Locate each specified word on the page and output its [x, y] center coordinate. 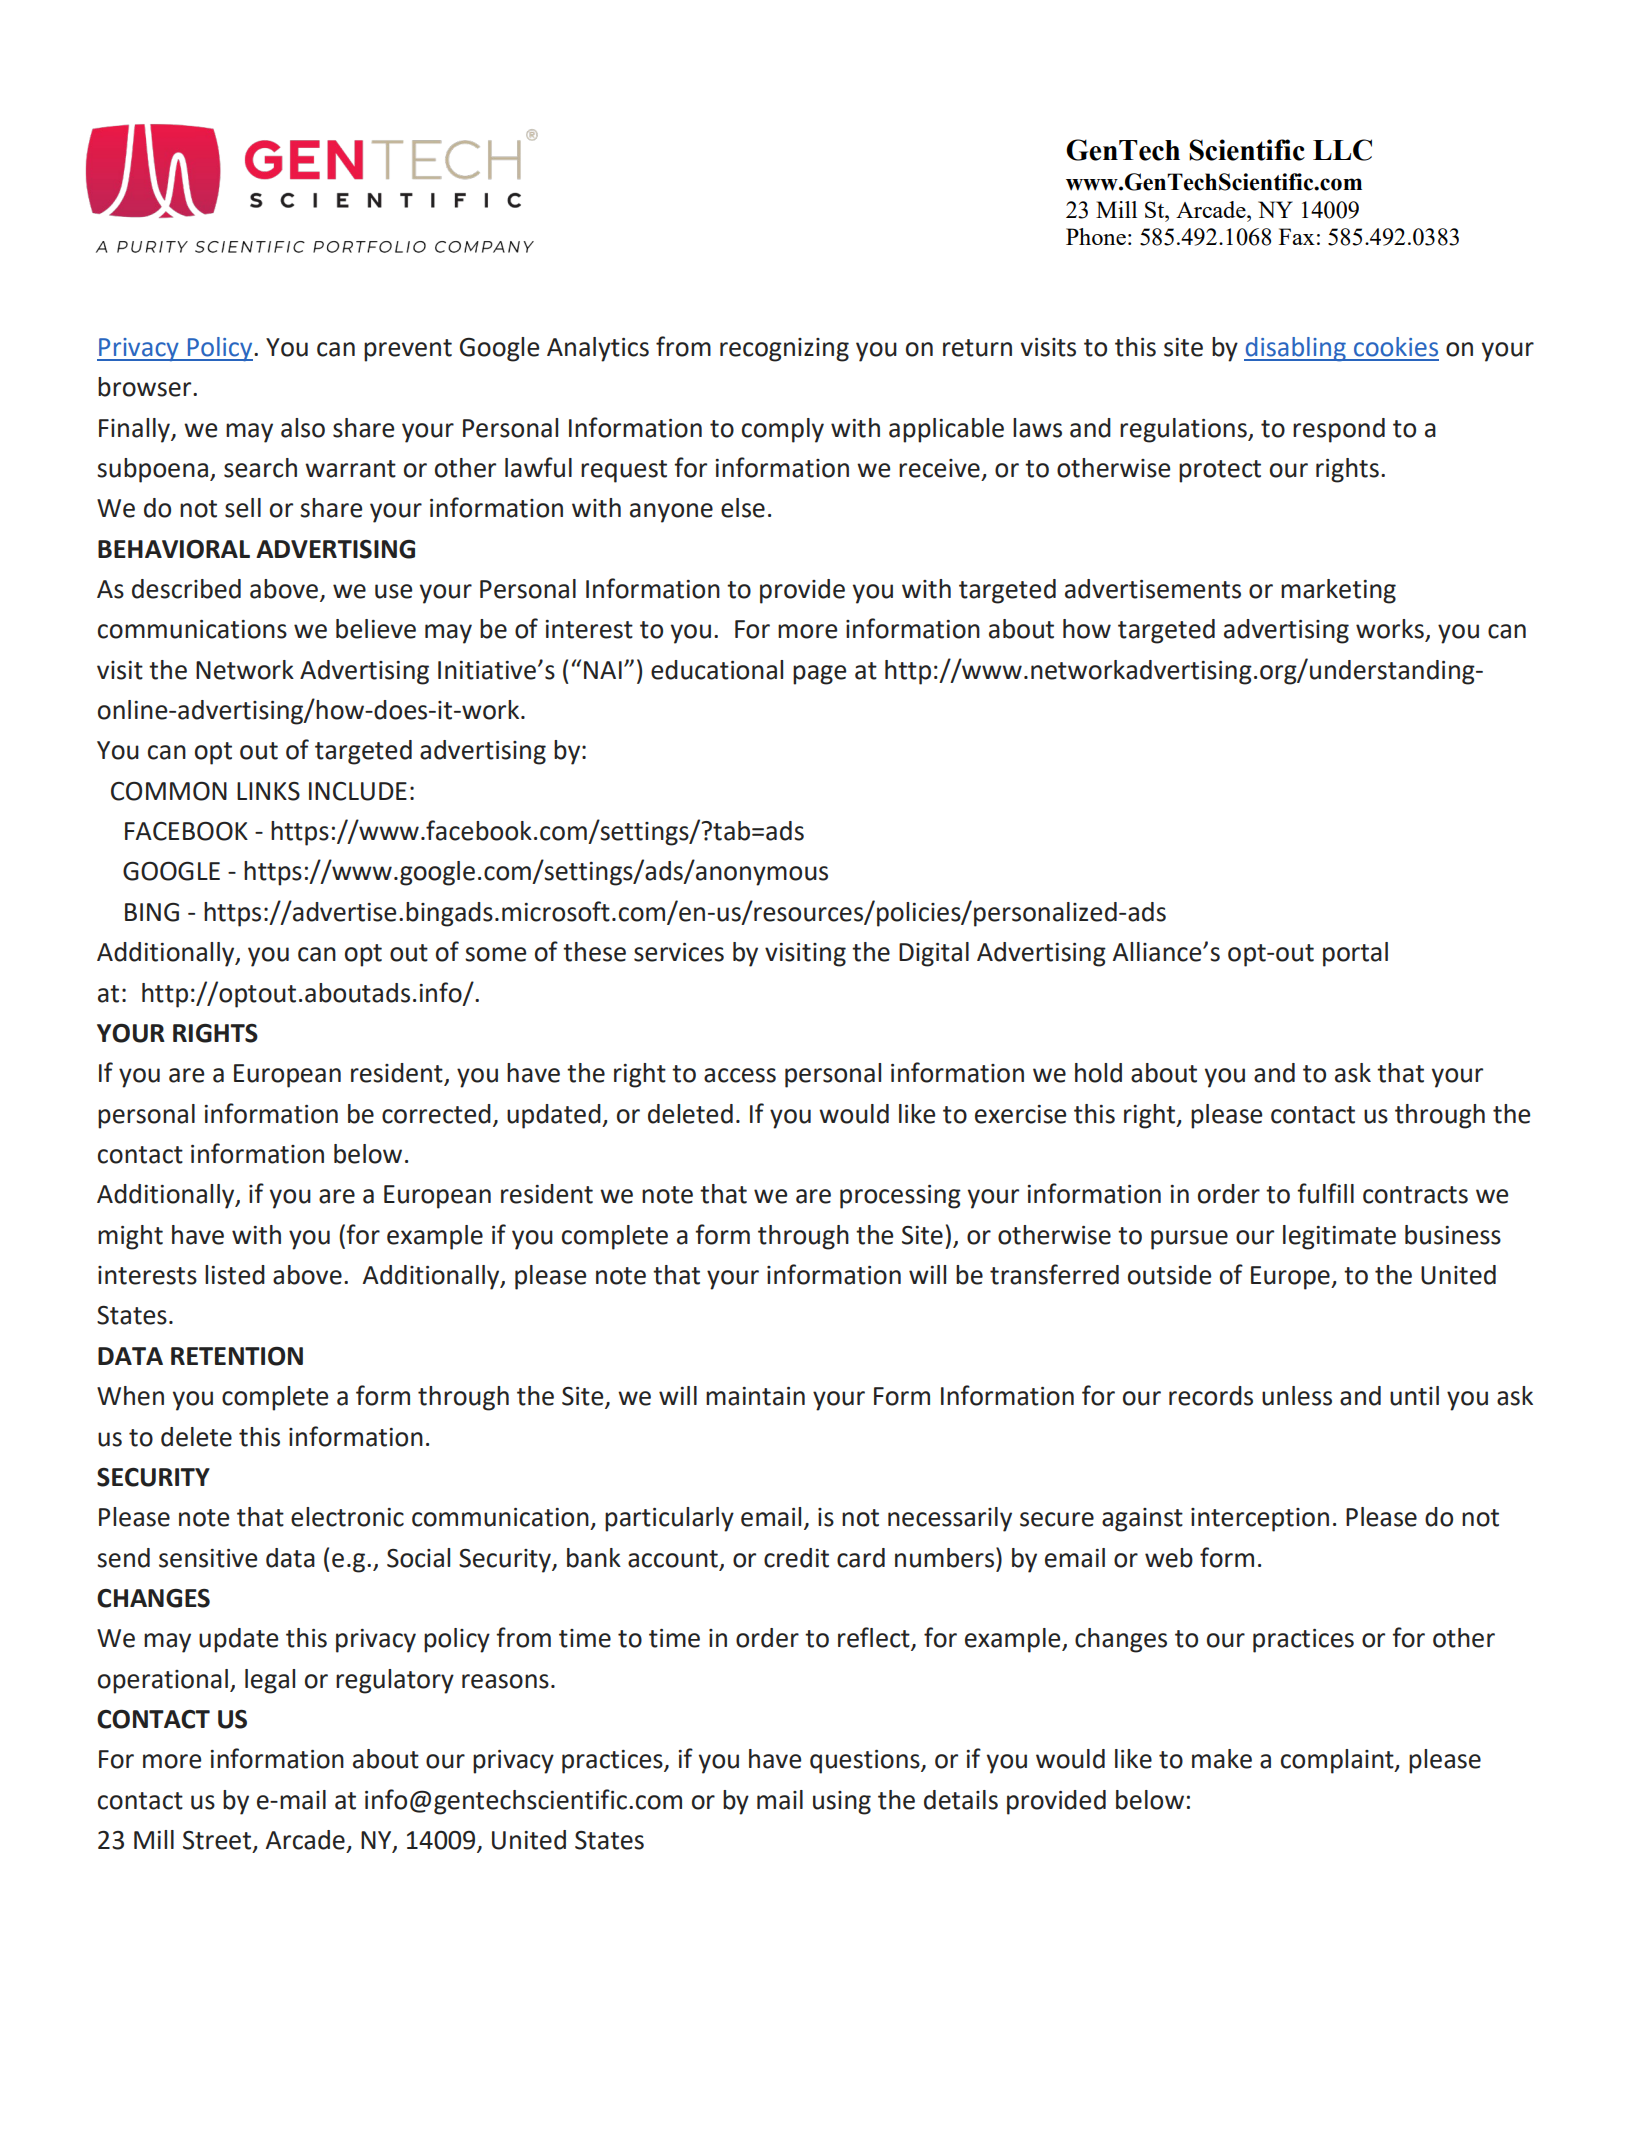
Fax [1297, 236]
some [495, 954]
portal [1355, 954]
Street [218, 1841]
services [679, 952]
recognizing [784, 350]
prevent [408, 350]
